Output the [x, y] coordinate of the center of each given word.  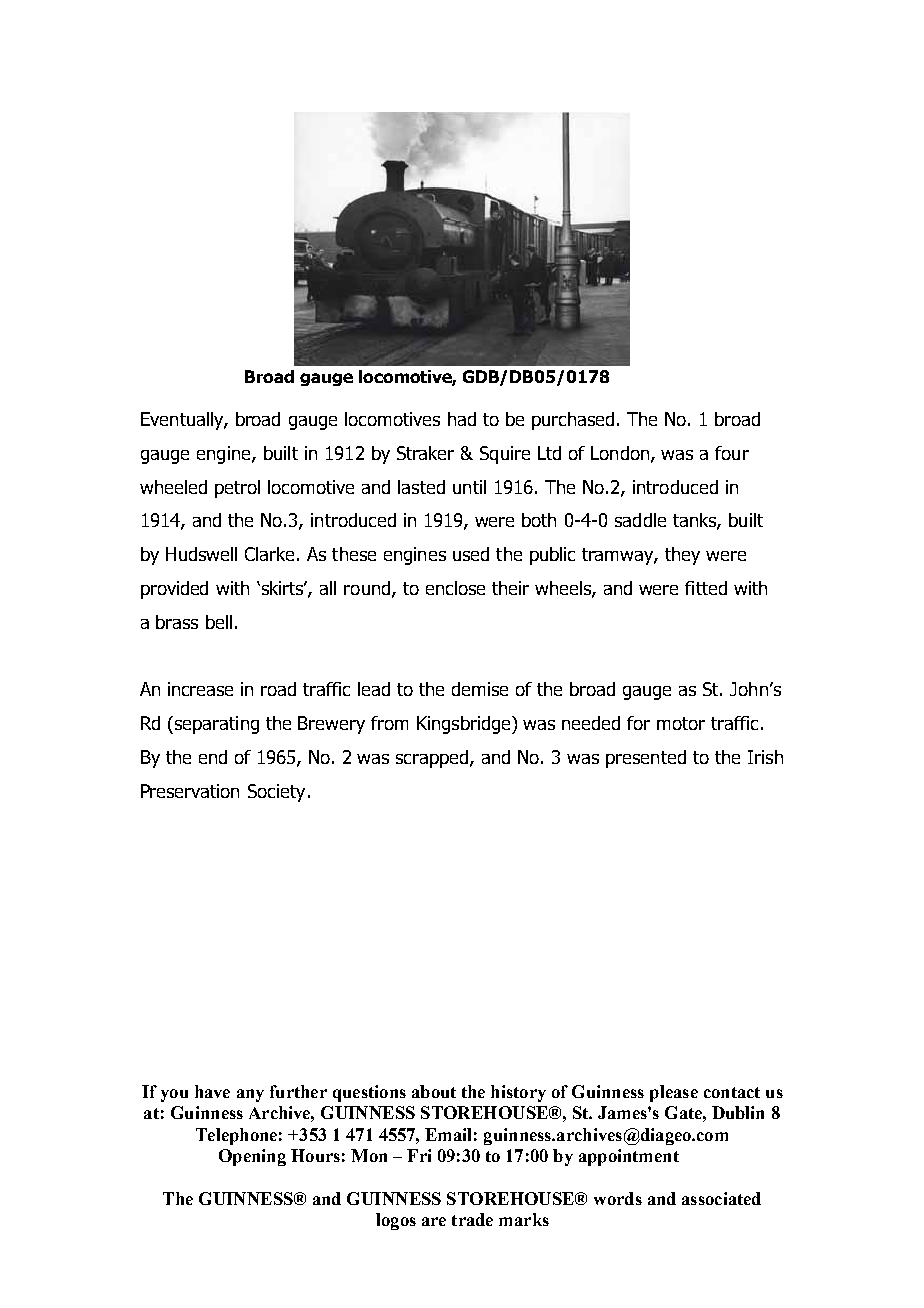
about [434, 1091]
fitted [706, 588]
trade [472, 1219]
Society [276, 793]
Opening [252, 1157]
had [462, 419]
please [674, 1093]
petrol [237, 489]
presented [646, 759]
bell [219, 622]
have [212, 1091]
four [732, 453]
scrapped [433, 759]
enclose [455, 588]
